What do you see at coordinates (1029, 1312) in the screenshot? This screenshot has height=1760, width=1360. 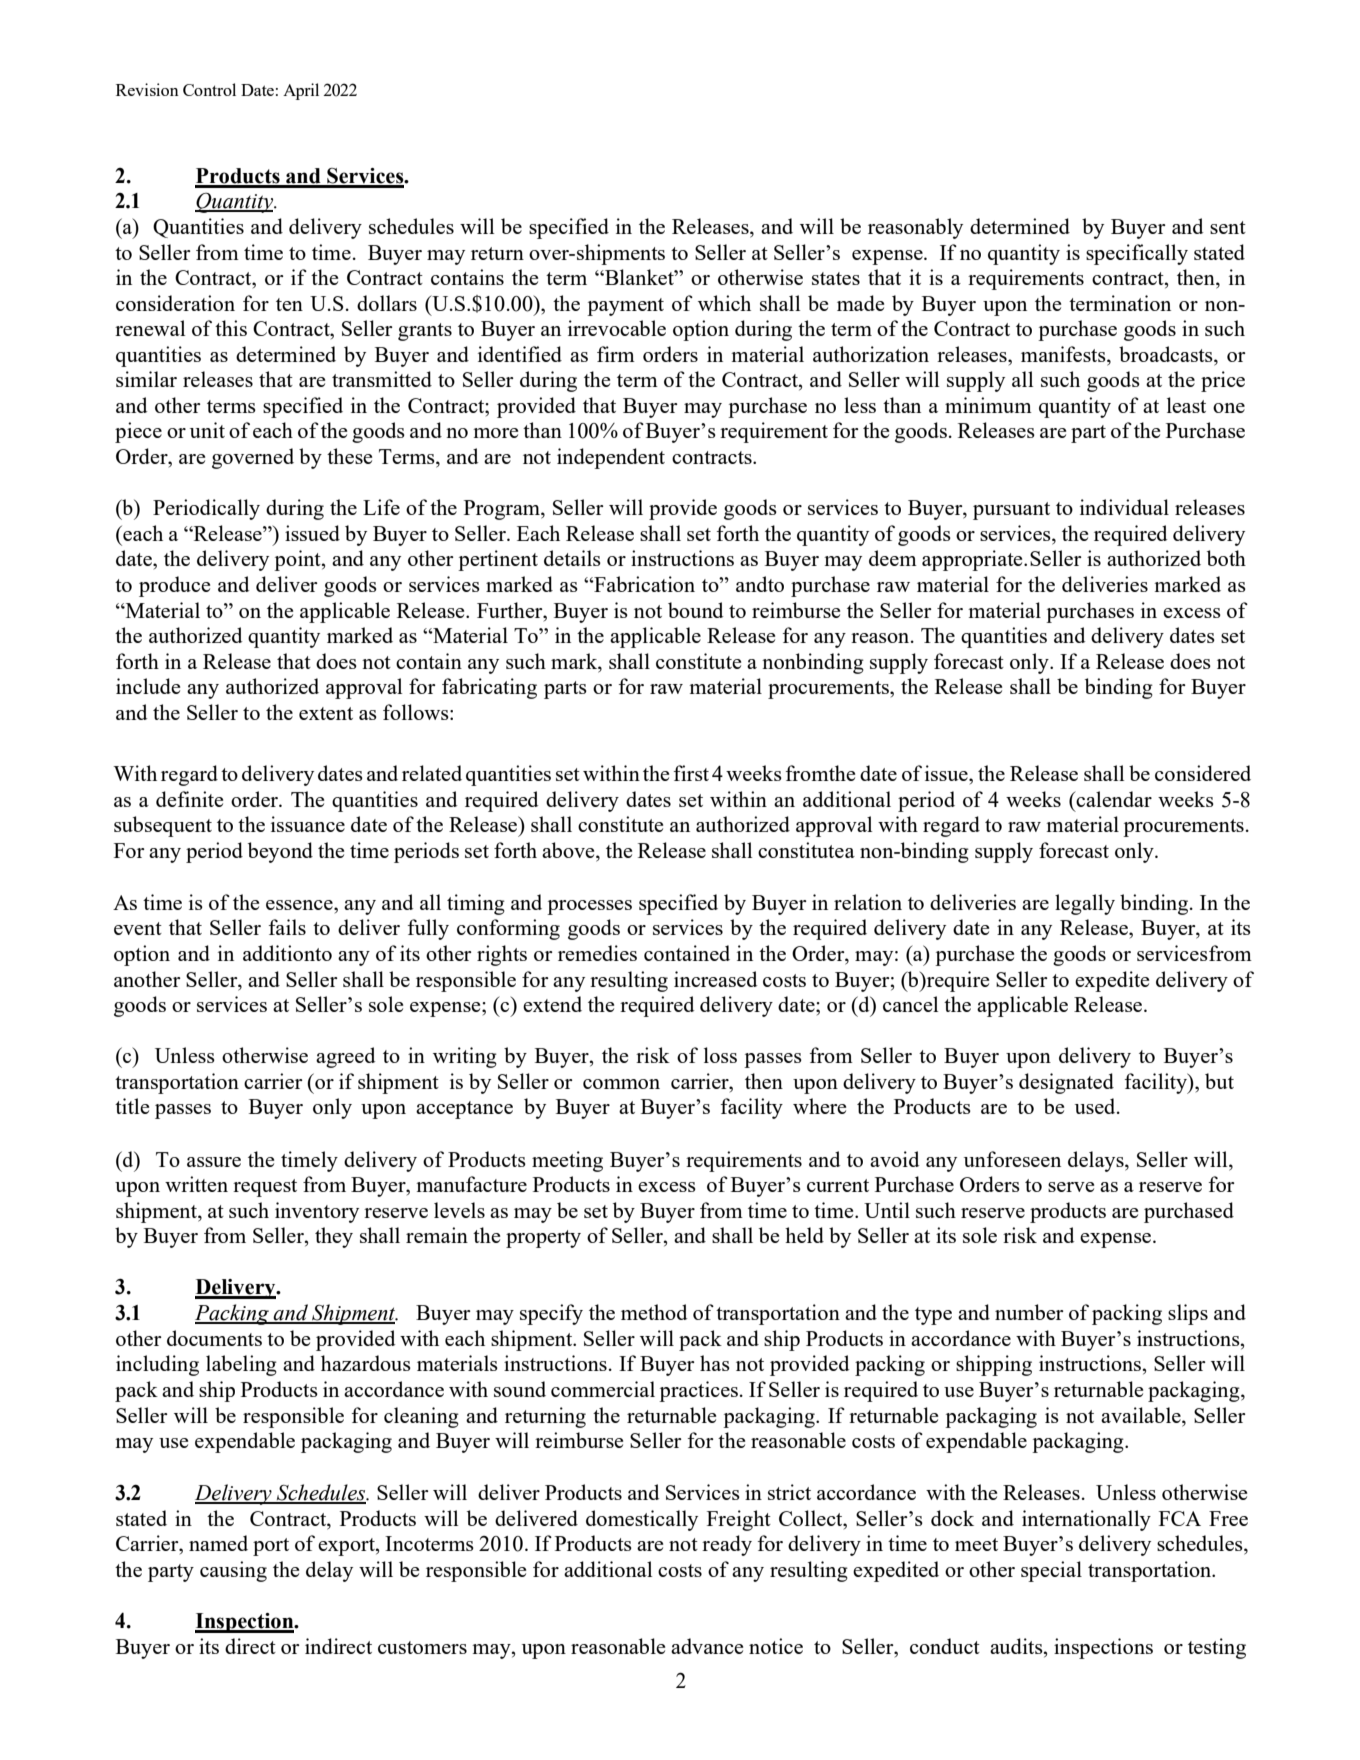 I see `number` at bounding box center [1029, 1312].
